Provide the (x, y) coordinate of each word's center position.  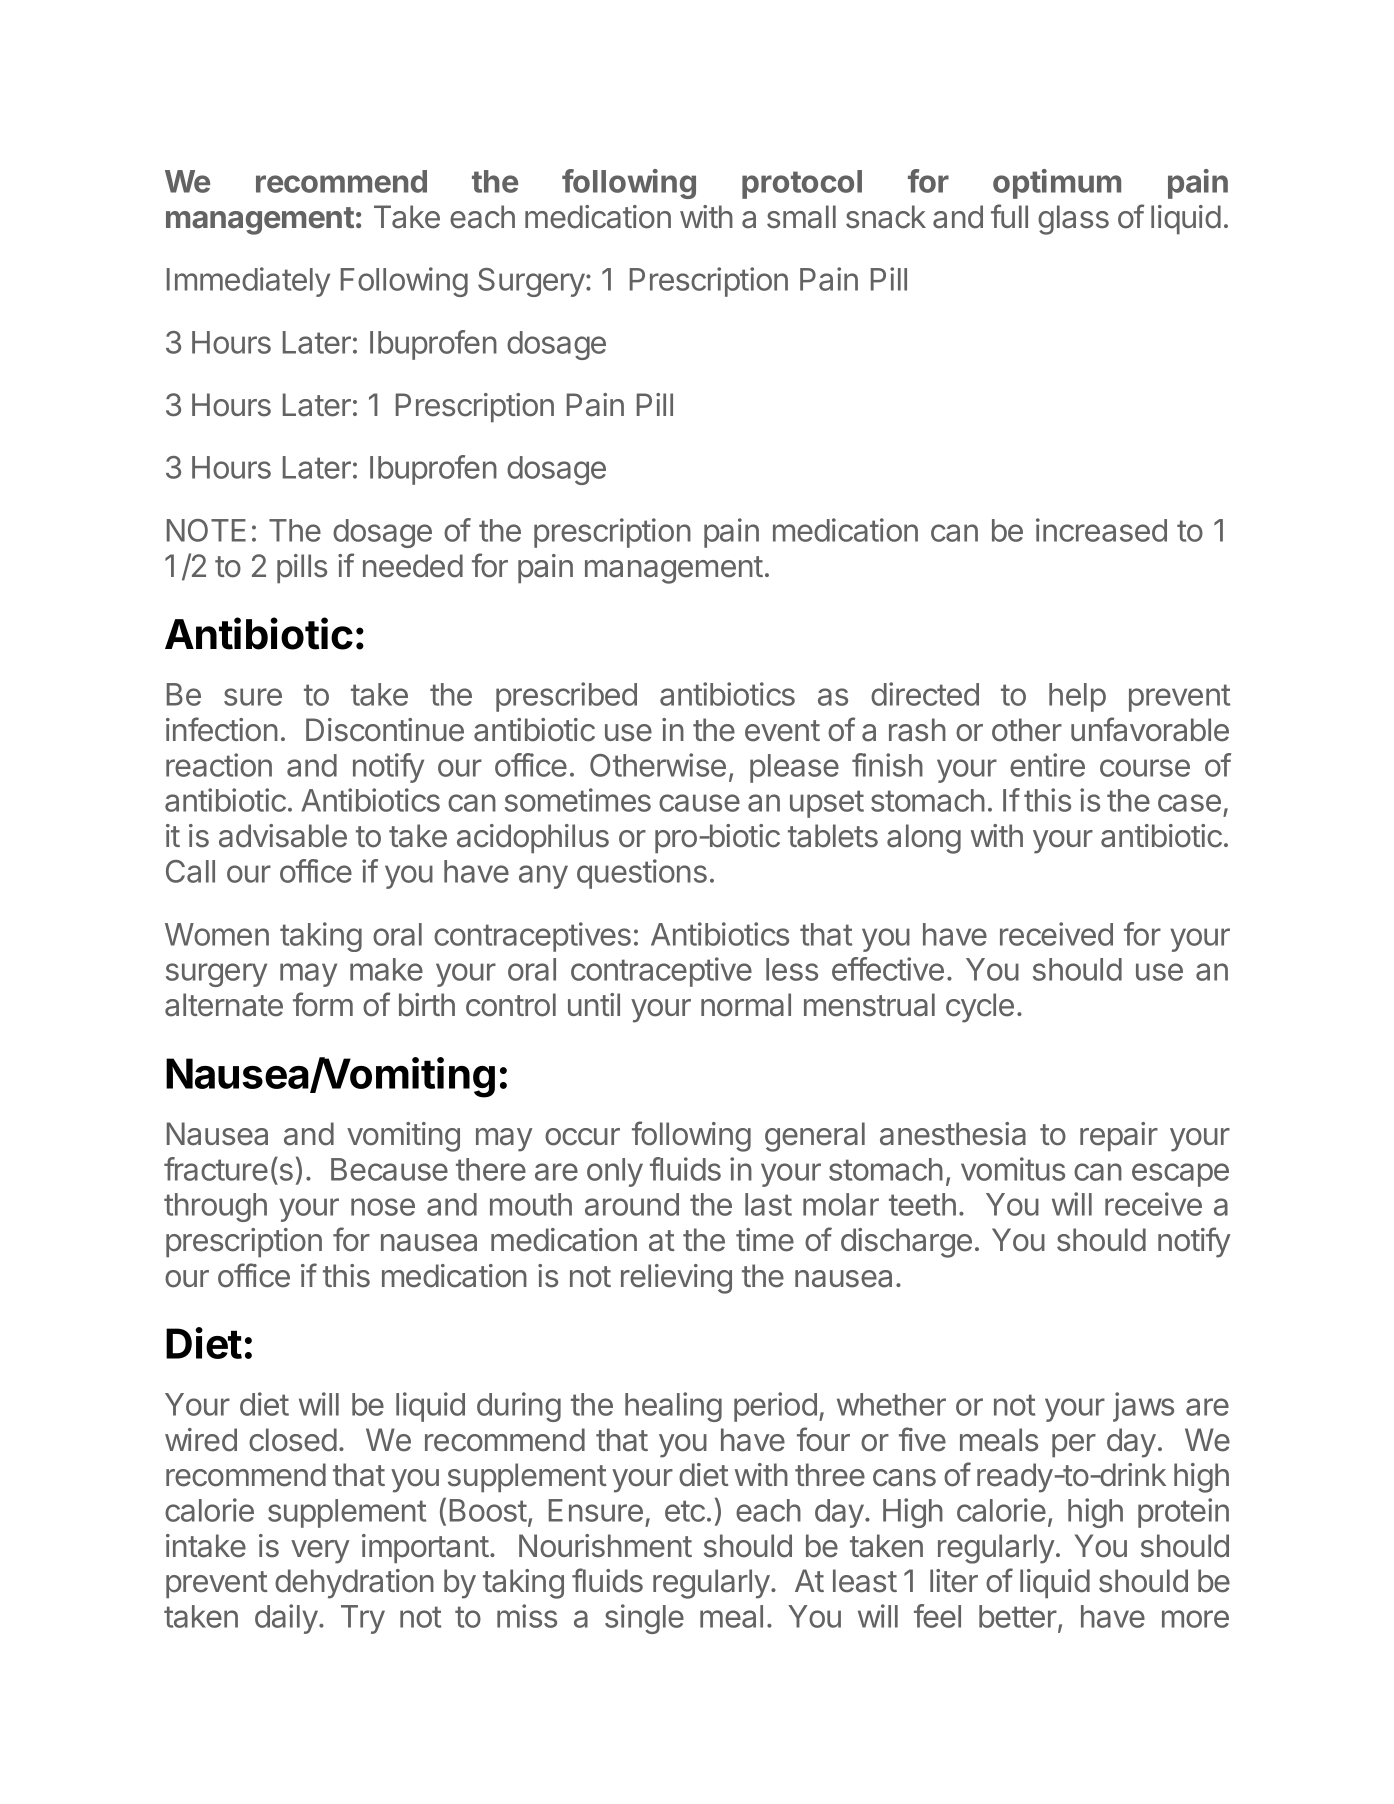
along (924, 839)
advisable (283, 836)
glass (1073, 220)
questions (642, 874)
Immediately (248, 282)
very (320, 1552)
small (801, 217)
